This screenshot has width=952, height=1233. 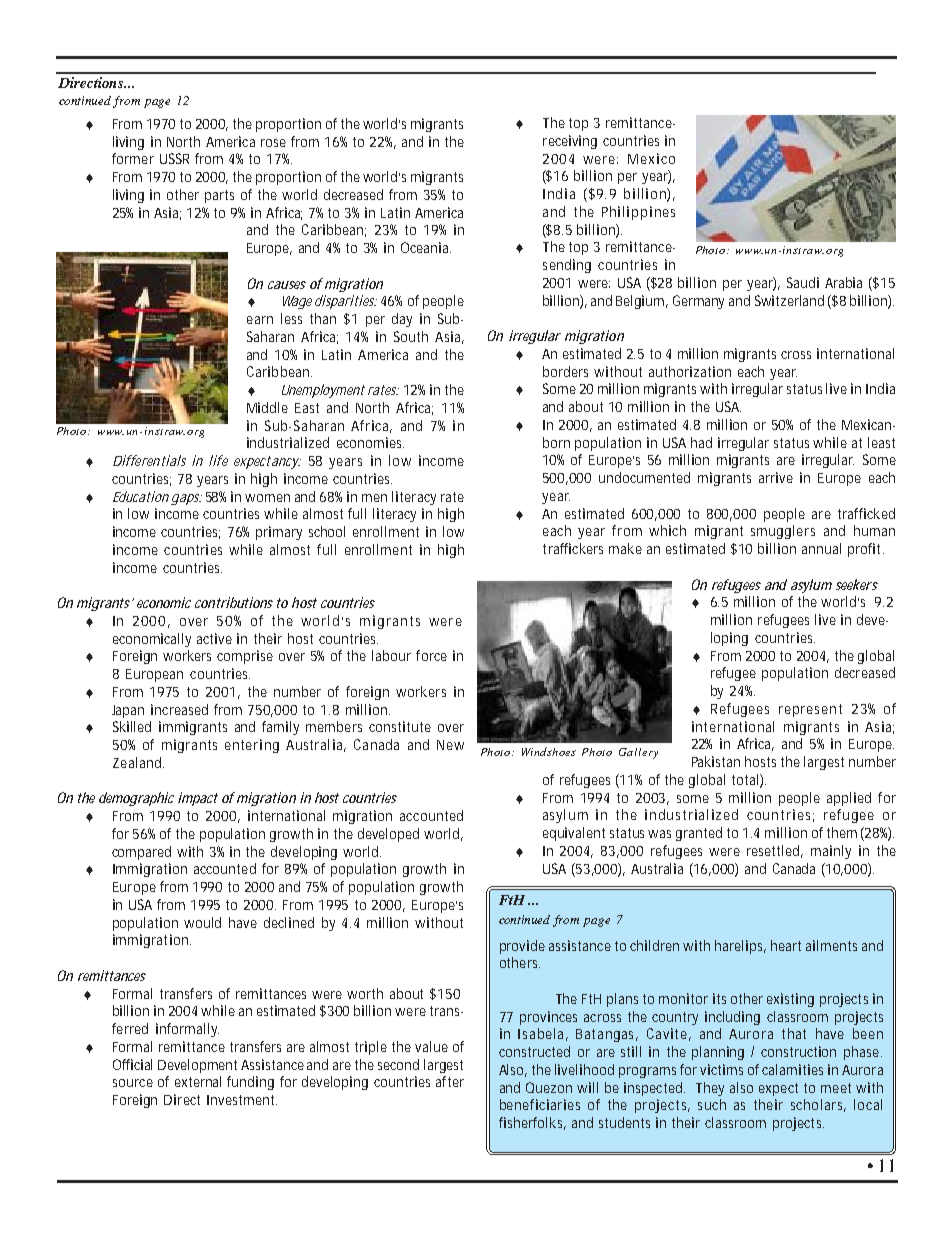 What do you see at coordinates (701, 442) in the screenshot?
I see `had` at bounding box center [701, 442].
